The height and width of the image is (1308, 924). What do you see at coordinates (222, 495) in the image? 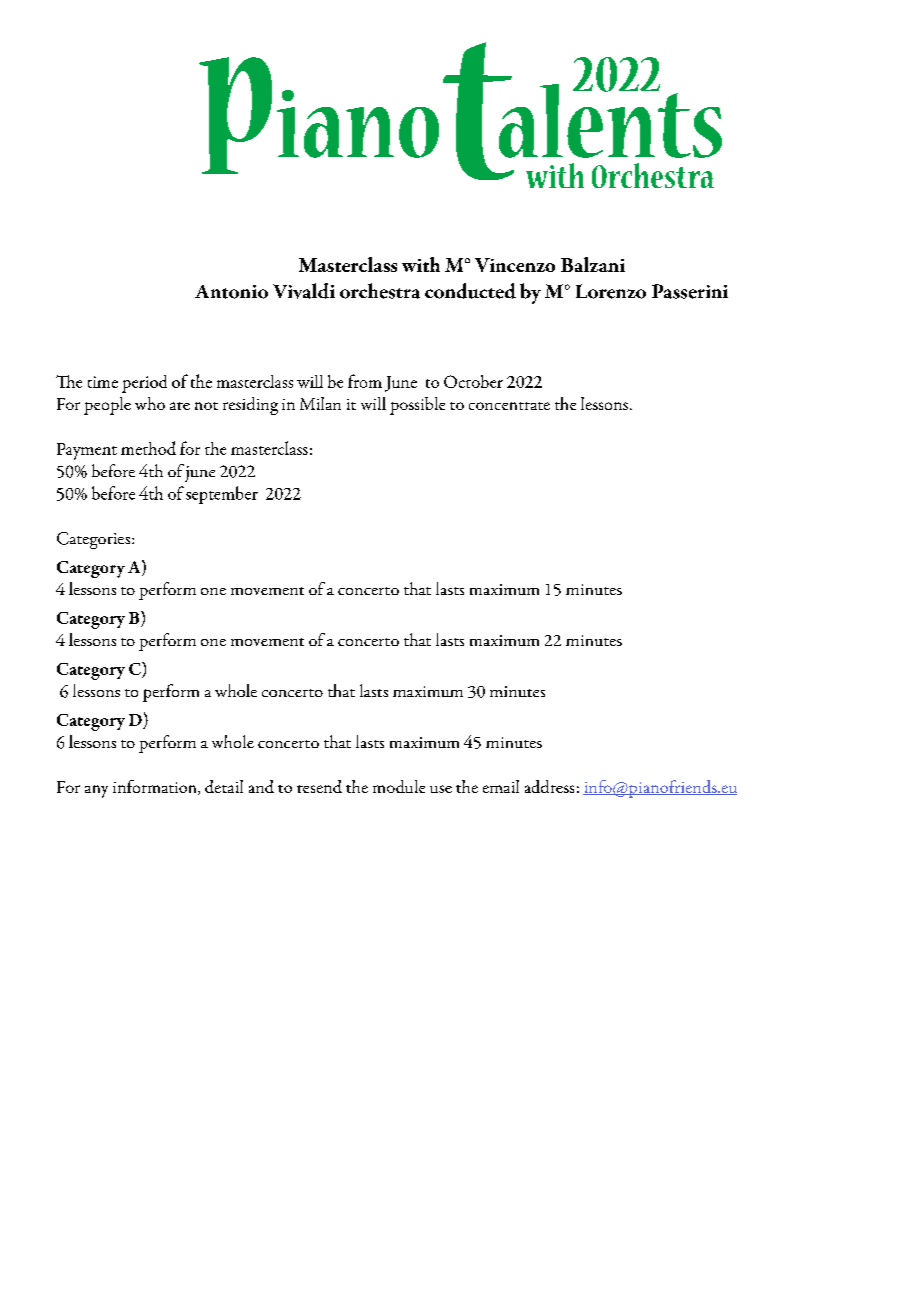
I see `september` at bounding box center [222, 495].
